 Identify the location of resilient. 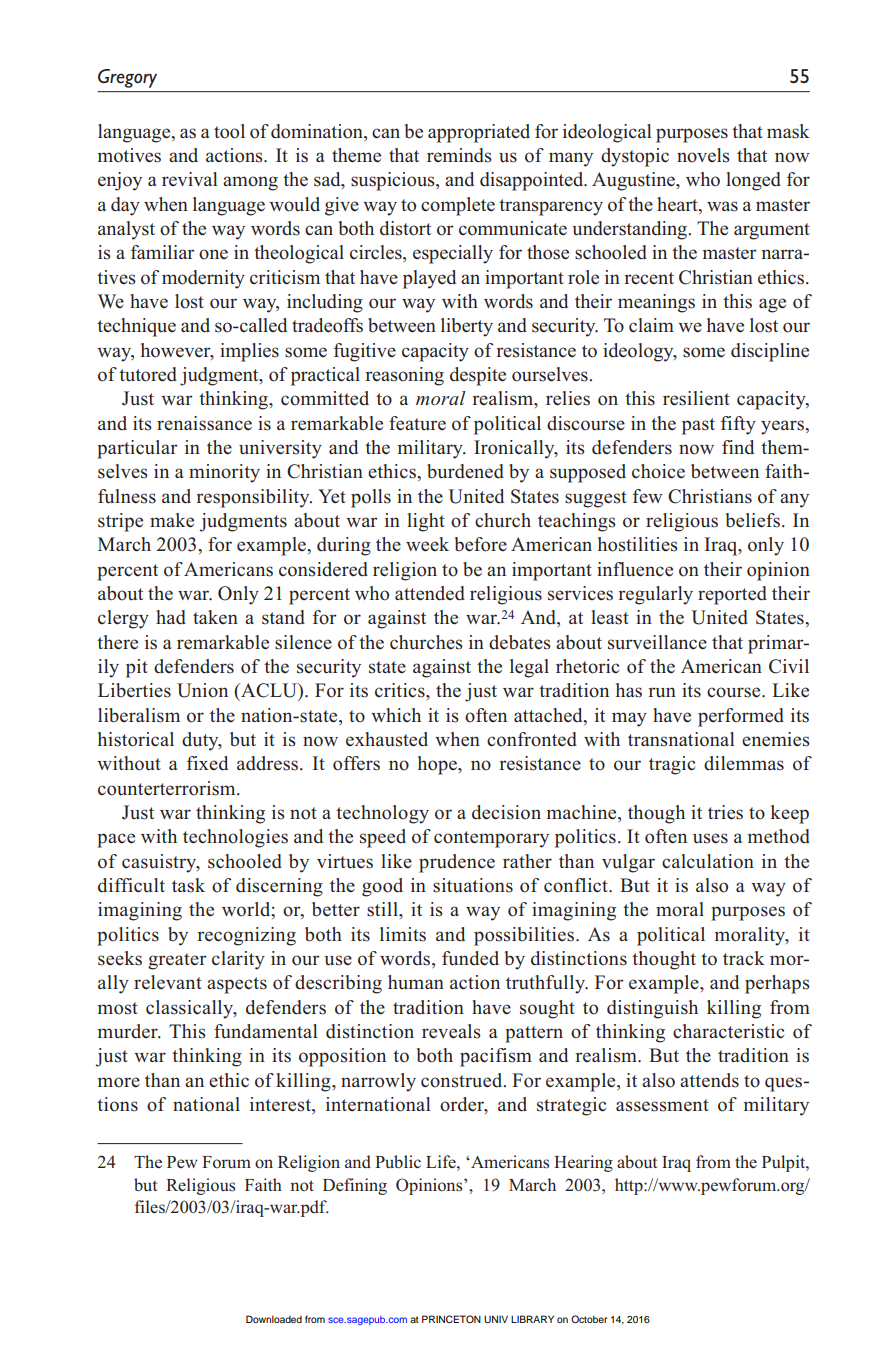
(696, 398).
